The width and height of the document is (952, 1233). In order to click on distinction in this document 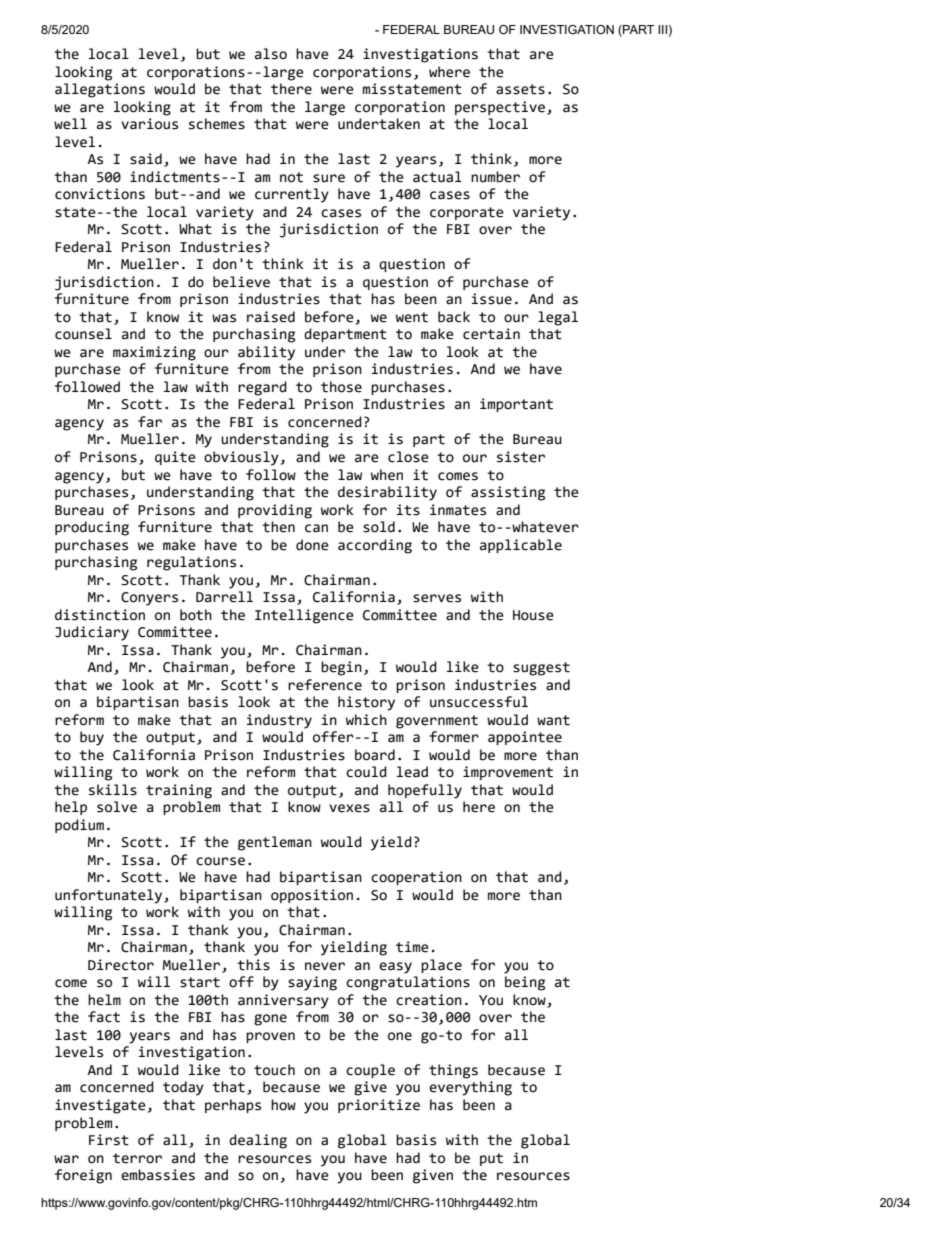, I will do `click(100, 615)`.
